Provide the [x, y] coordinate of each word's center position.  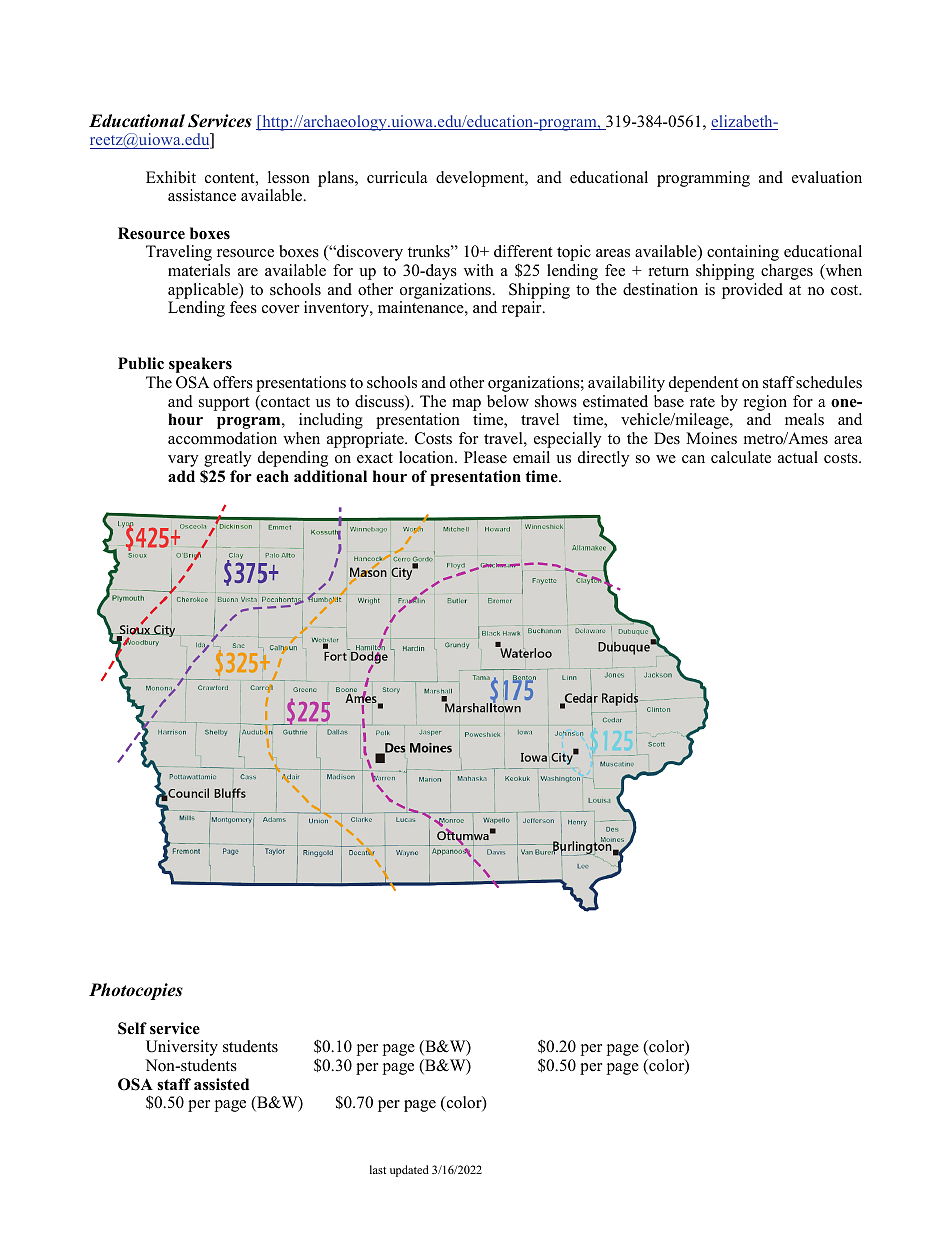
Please [485, 457]
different [523, 251]
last [378, 1169]
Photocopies [136, 991]
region [765, 403]
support [224, 404]
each [272, 476]
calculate [741, 457]
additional [330, 476]
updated [409, 1171]
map [466, 405]
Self [132, 1028]
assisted [221, 1084]
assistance [202, 195]
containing [743, 253]
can [693, 459]
